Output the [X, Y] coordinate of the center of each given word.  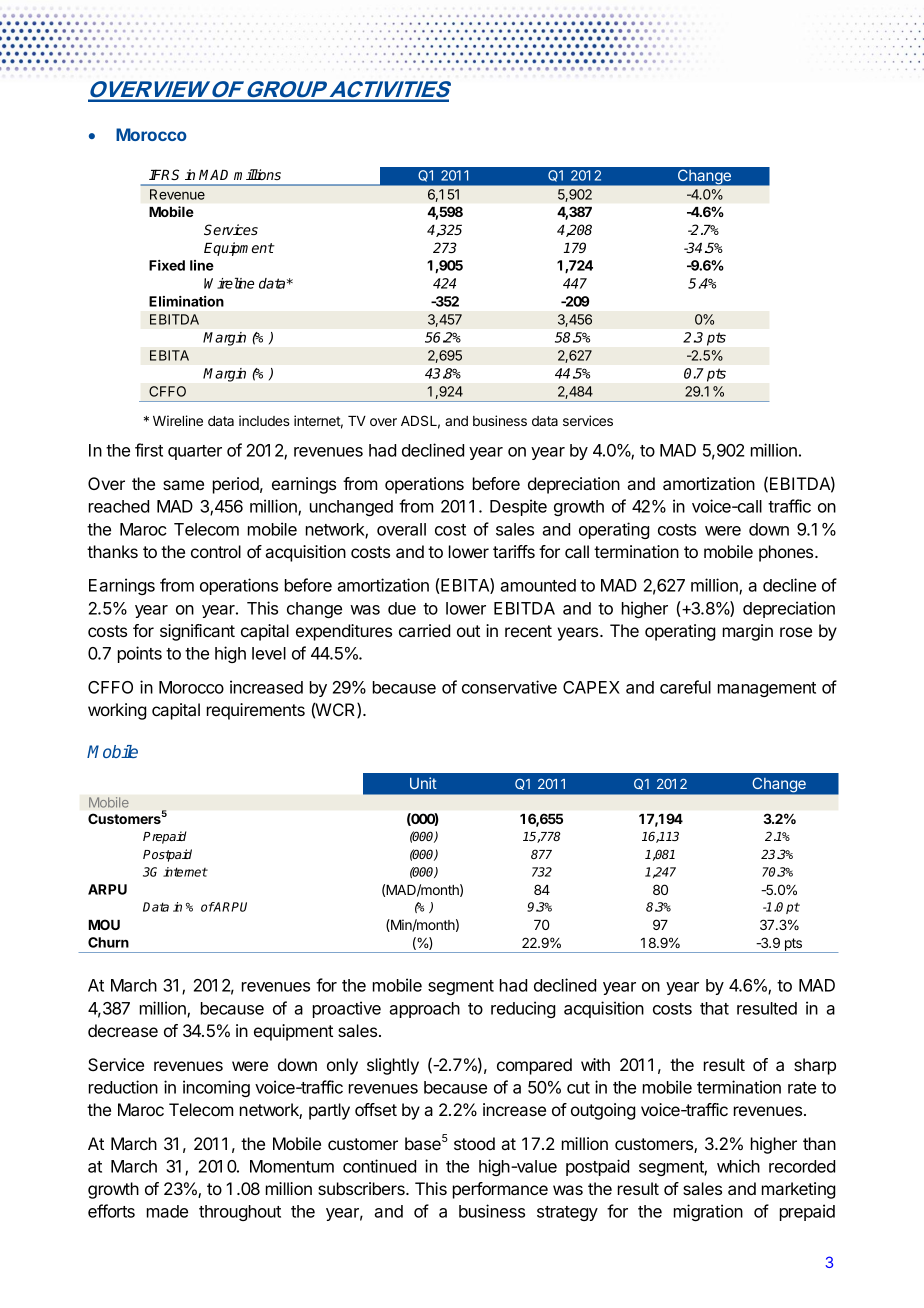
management [767, 689]
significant [197, 632]
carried [424, 630]
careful [685, 687]
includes [264, 420]
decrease [123, 1030]
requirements [256, 711]
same [183, 485]
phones [787, 553]
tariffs [514, 551]
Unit [423, 783]
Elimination [186, 301]
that [714, 1008]
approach [424, 1010]
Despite [518, 507]
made [167, 1211]
